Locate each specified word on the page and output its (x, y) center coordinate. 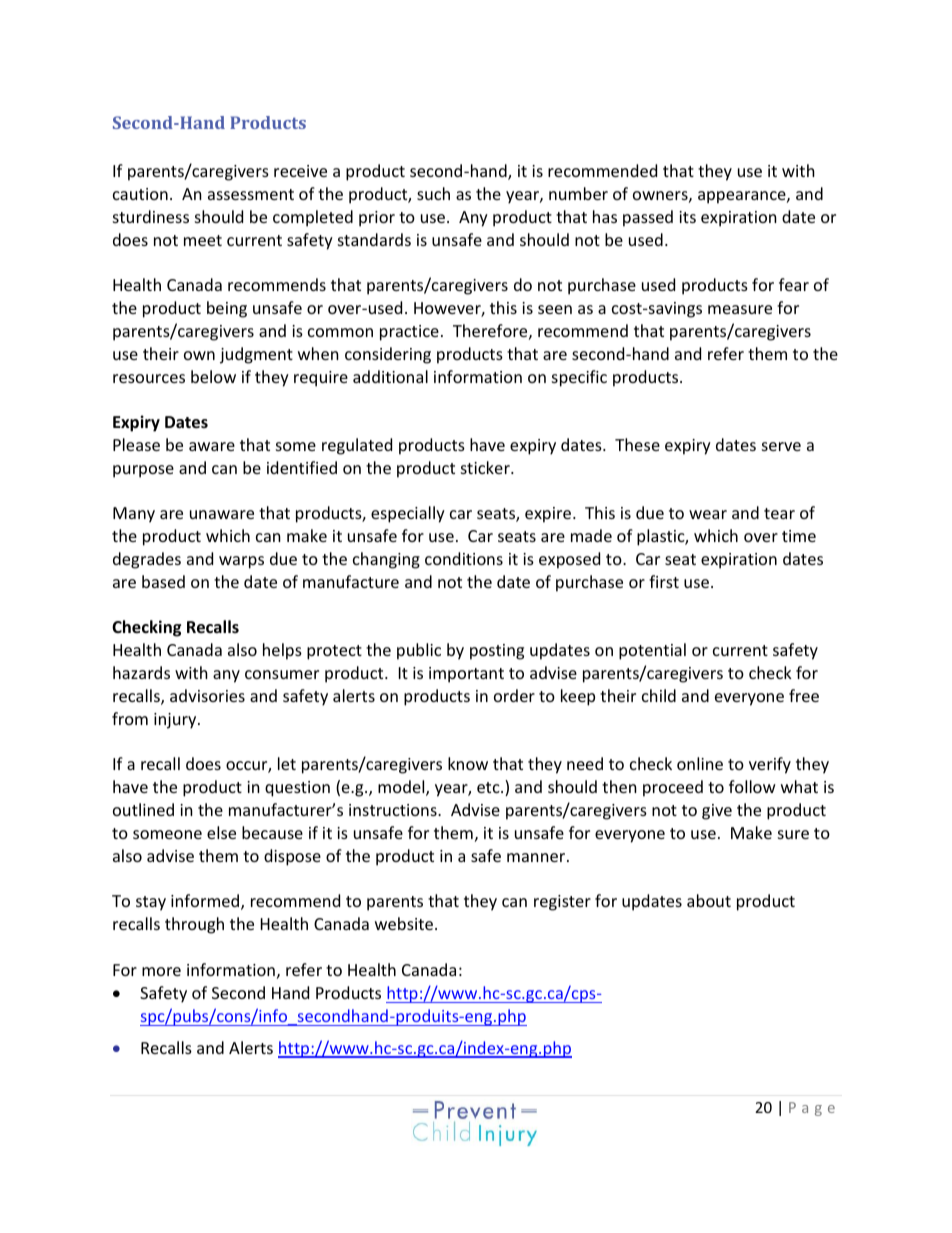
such (433, 193)
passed (648, 218)
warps (241, 562)
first (664, 581)
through (194, 925)
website (404, 923)
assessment (251, 194)
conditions (464, 558)
